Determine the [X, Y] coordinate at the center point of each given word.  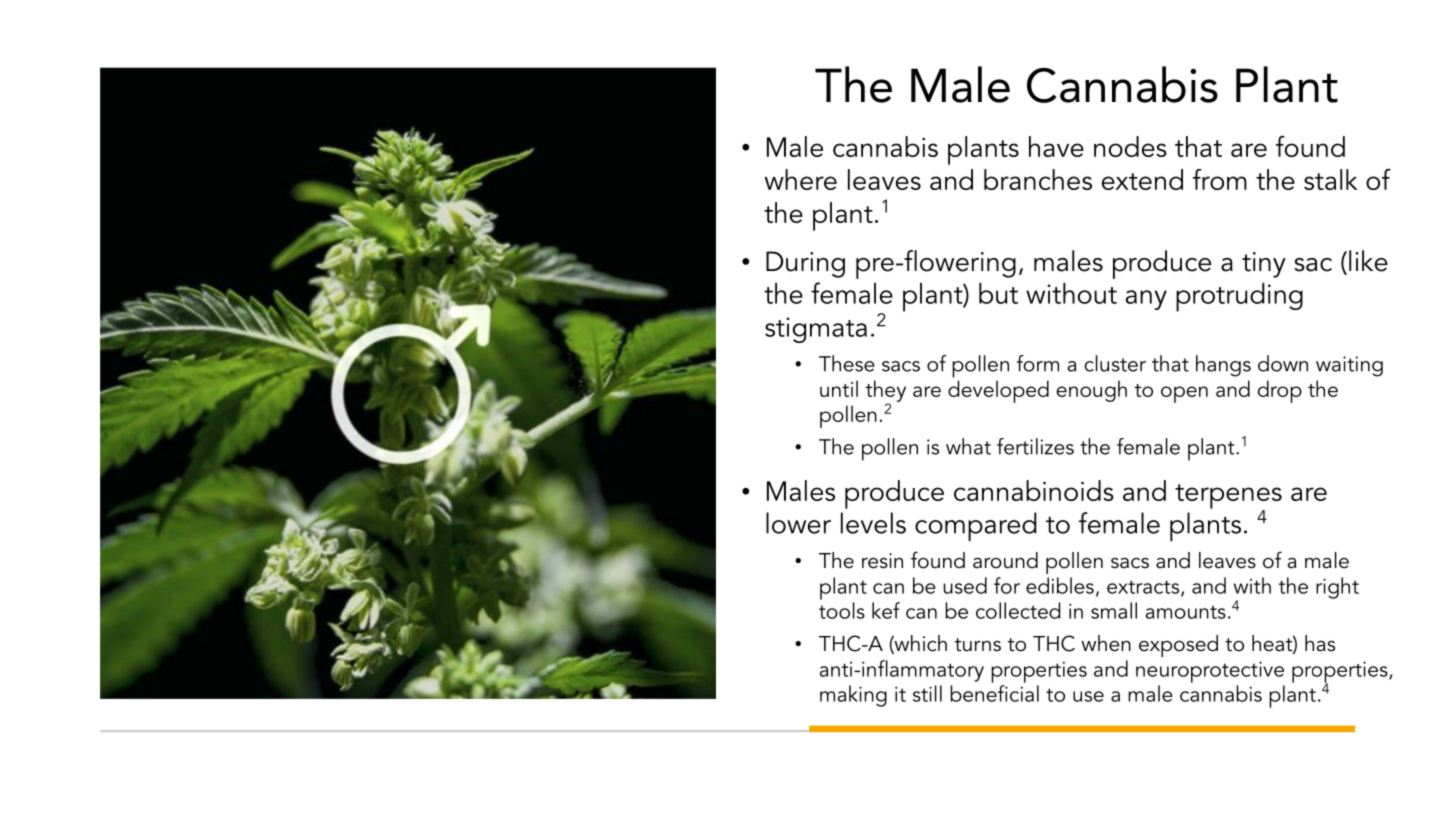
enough [1091, 391]
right [1337, 588]
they [885, 392]
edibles [1060, 585]
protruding [1239, 297]
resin [882, 561]
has [1320, 643]
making [853, 696]
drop [1280, 391]
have [1056, 146]
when [1106, 643]
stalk [1331, 179]
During [805, 264]
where [800, 179]
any [1146, 300]
